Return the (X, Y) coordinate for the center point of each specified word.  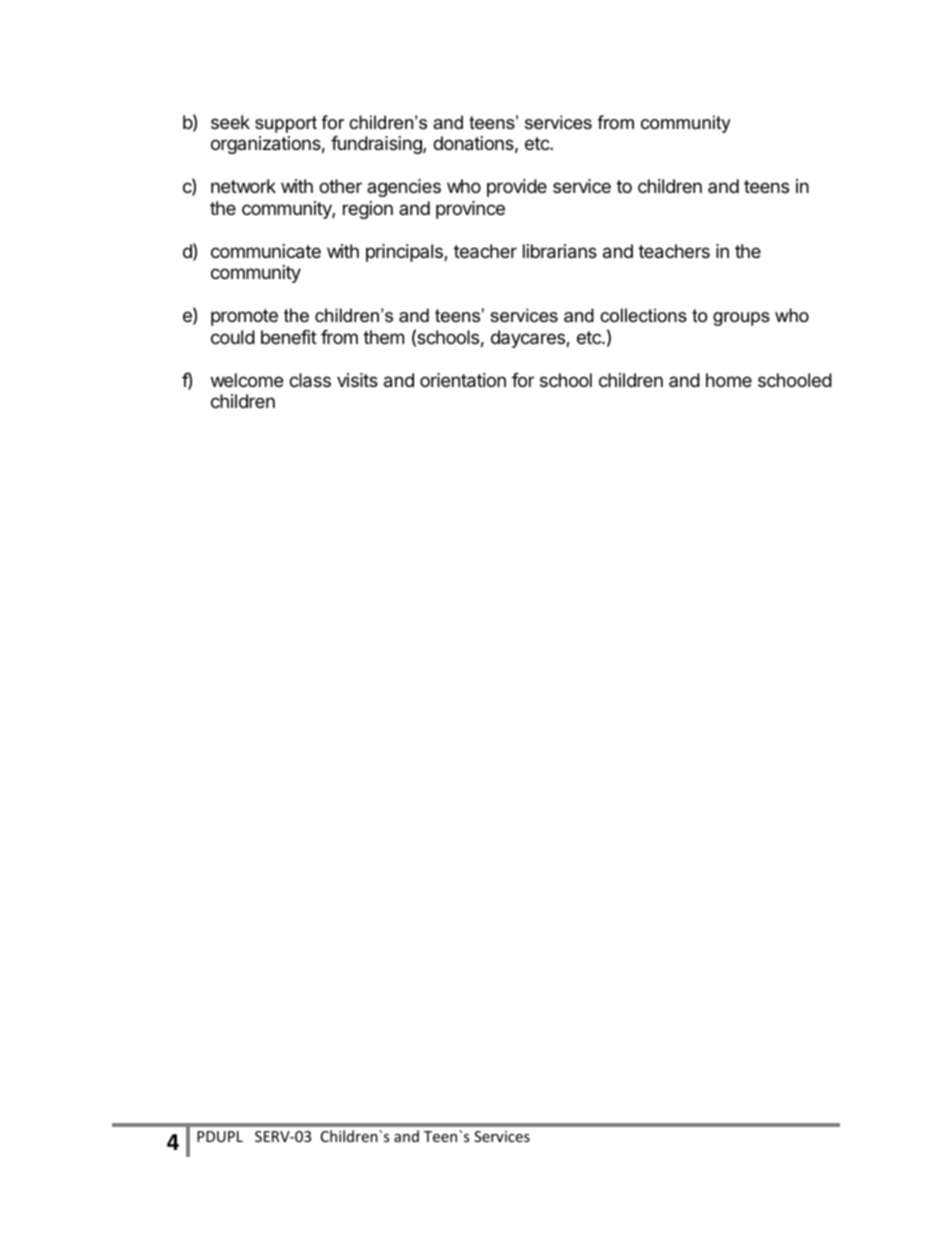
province (470, 210)
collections (643, 315)
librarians (560, 251)
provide (517, 188)
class (310, 380)
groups (741, 319)
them (383, 337)
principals (405, 253)
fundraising (377, 145)
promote (244, 317)
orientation (463, 380)
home (729, 380)
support (286, 124)
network (243, 186)
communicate (266, 251)
